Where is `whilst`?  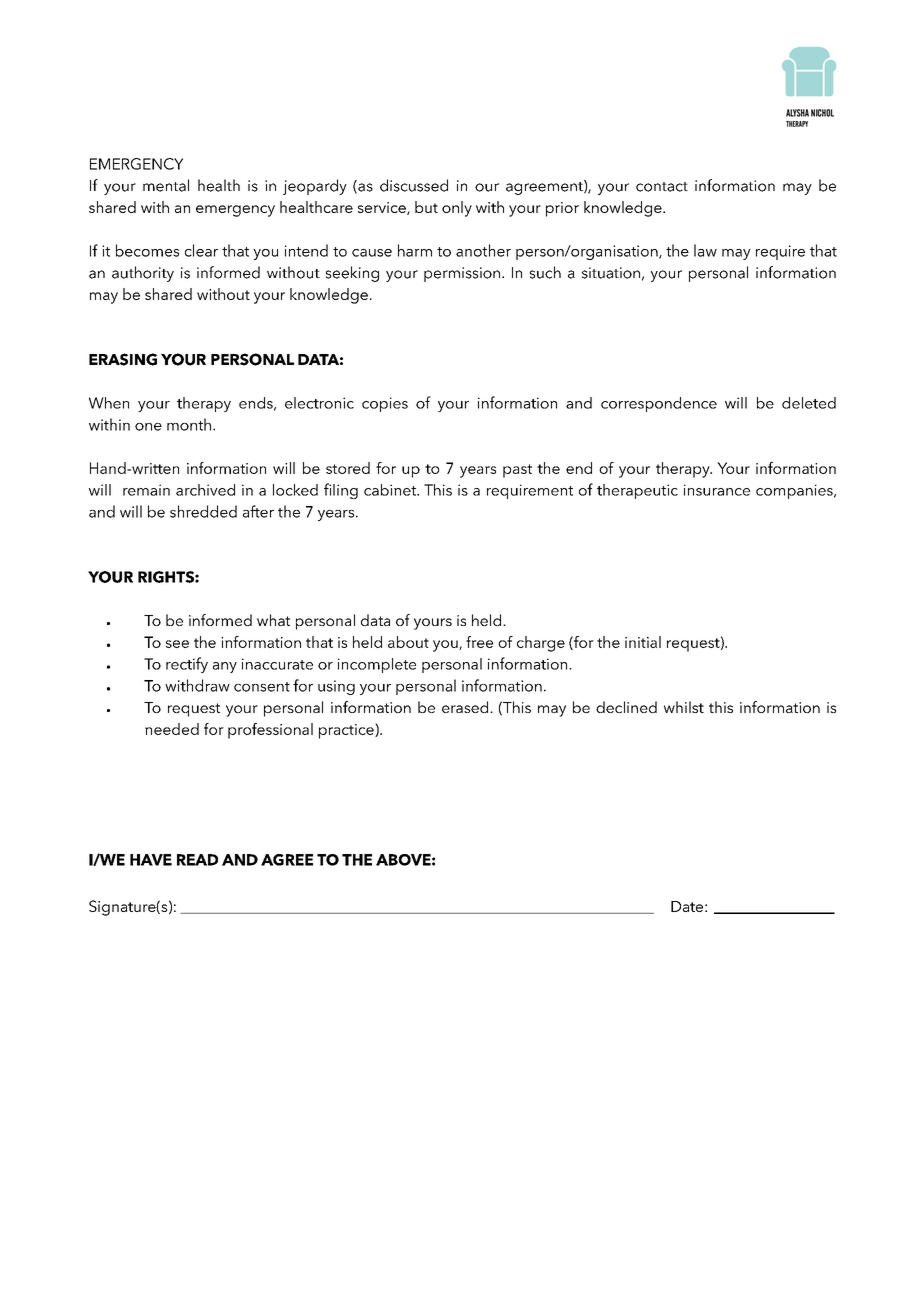
whilst is located at coordinates (684, 707).
